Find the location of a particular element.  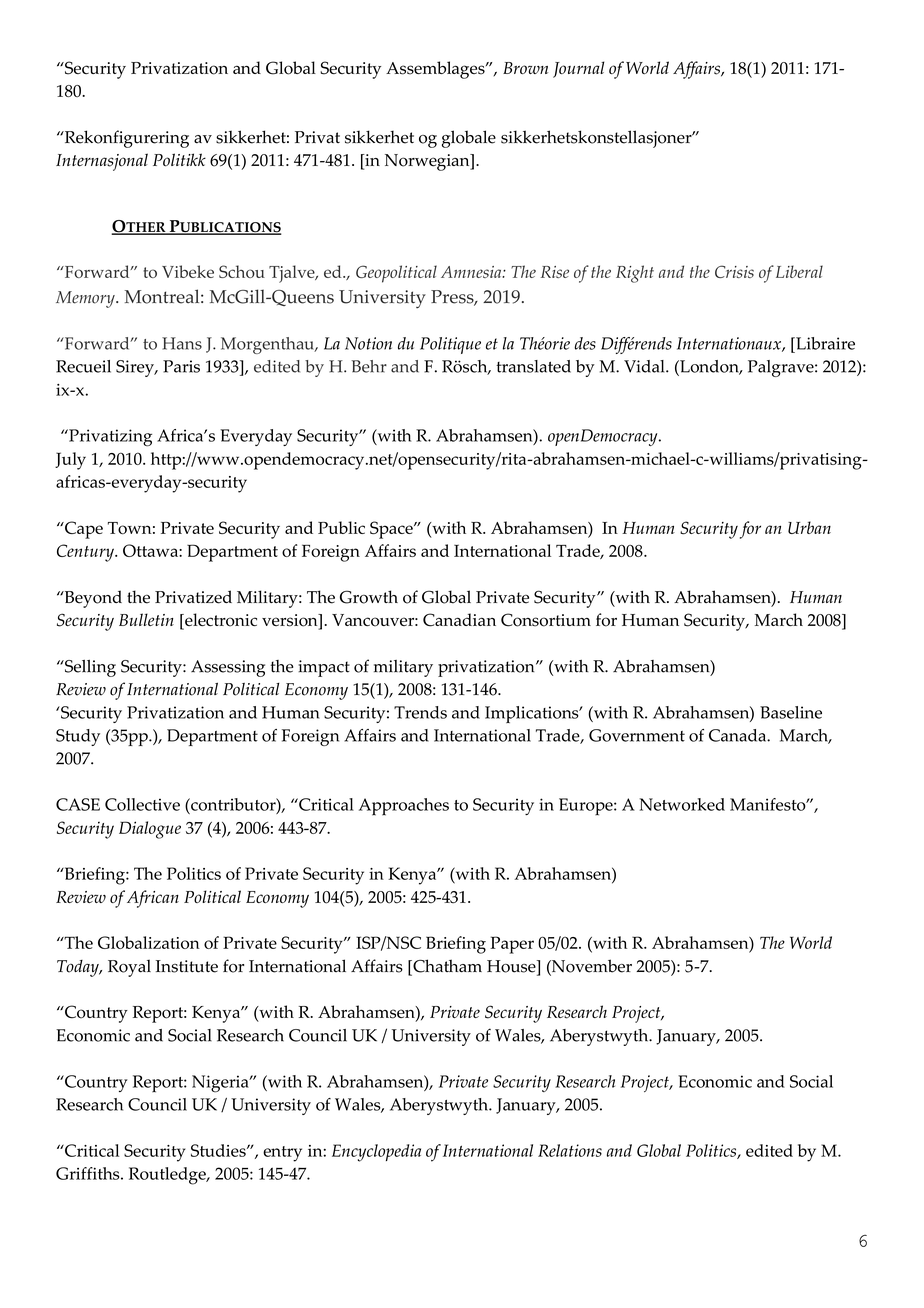

Internasjonal is located at coordinates (102, 162).
